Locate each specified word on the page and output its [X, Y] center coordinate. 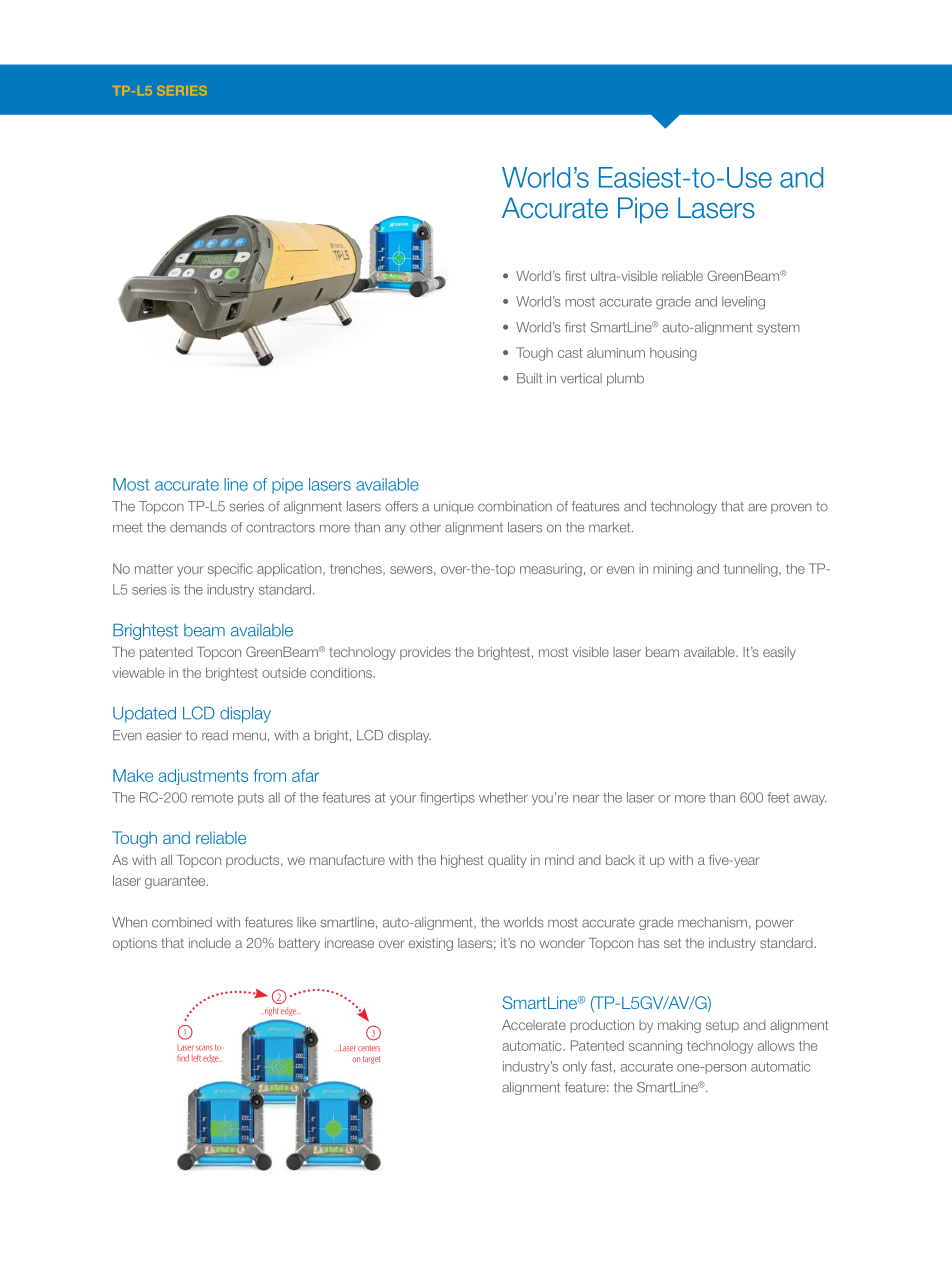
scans [204, 1048]
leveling [743, 303]
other [425, 527]
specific [230, 570]
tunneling [752, 570]
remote [212, 798]
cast [570, 353]
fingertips [447, 799]
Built [529, 378]
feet [778, 797]
